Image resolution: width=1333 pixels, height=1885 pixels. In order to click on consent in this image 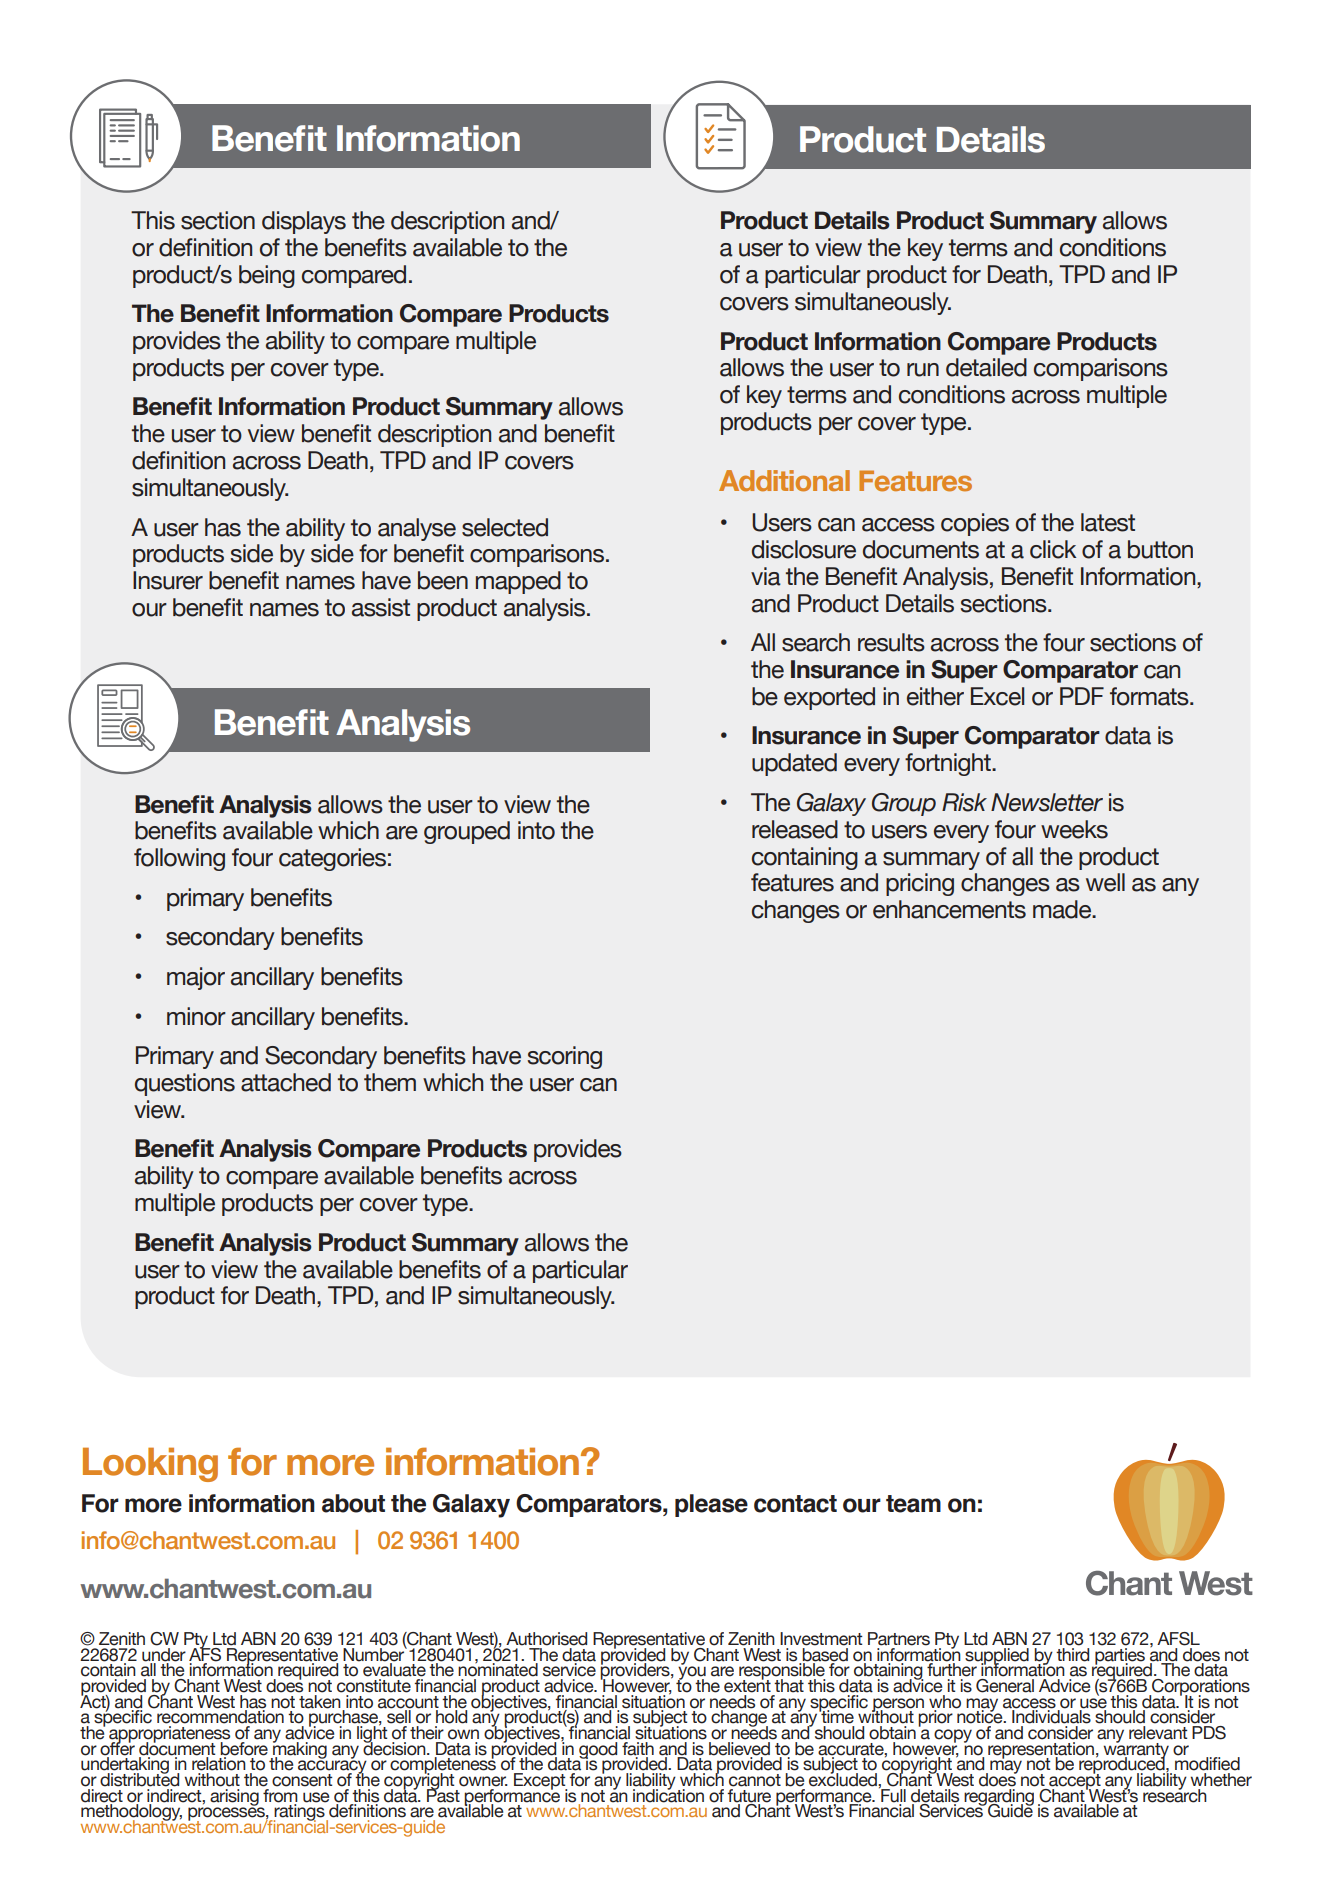, I will do `click(302, 1780)`.
